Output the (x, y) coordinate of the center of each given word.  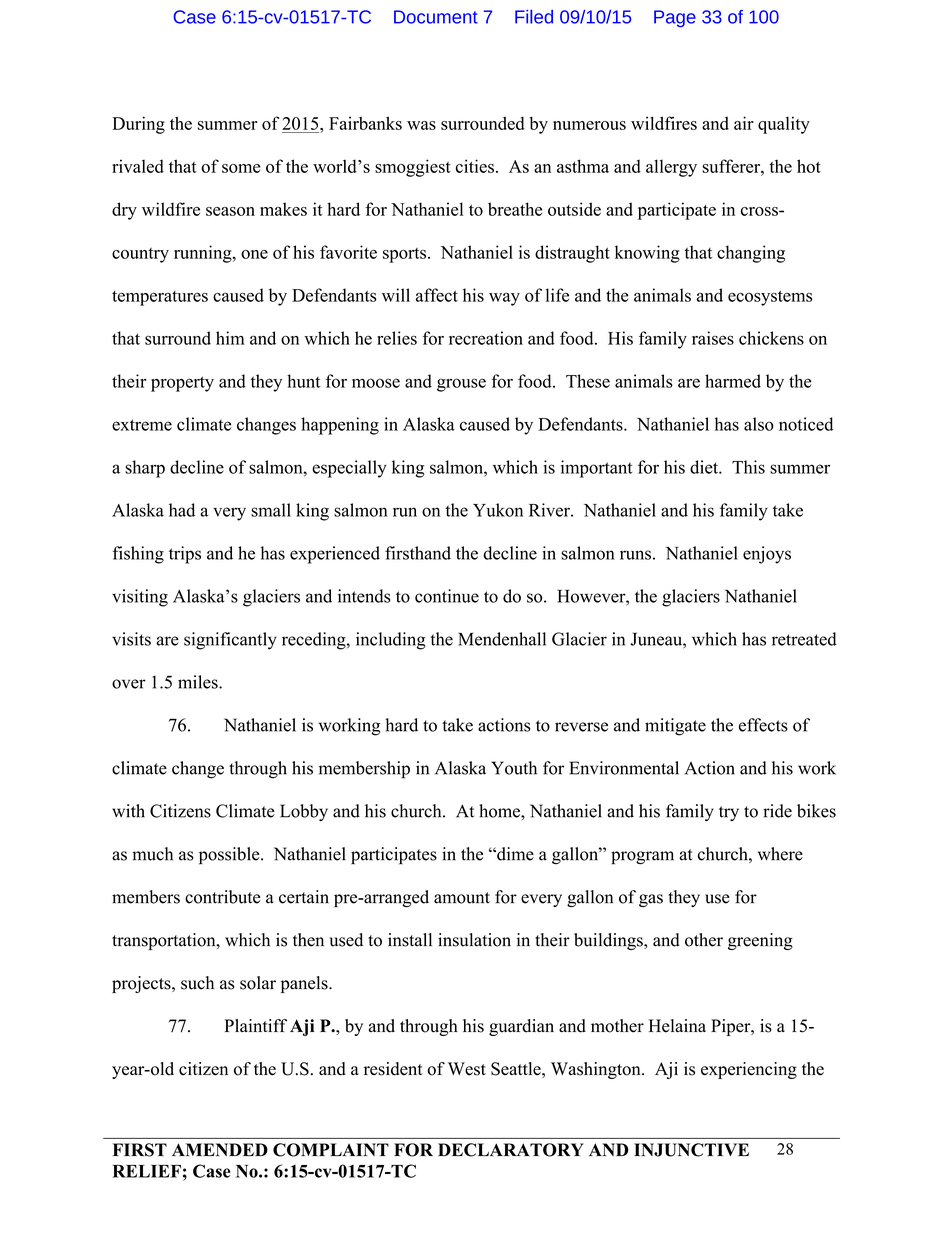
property (182, 384)
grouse (461, 385)
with (128, 811)
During (138, 125)
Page (675, 18)
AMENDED (220, 1149)
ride (777, 811)
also (759, 424)
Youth (514, 768)
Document (436, 17)
